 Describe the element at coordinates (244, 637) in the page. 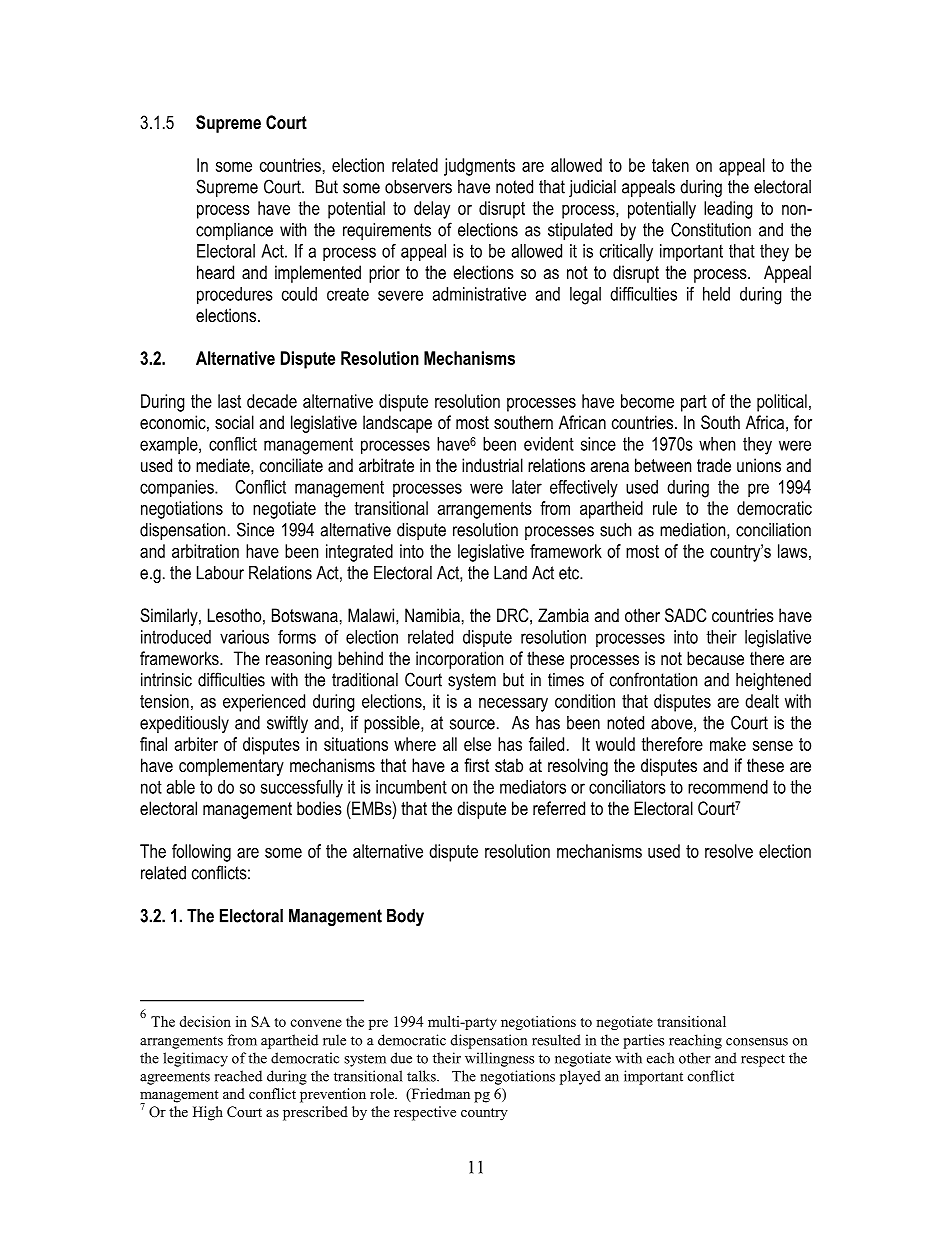

I see `various` at that location.
